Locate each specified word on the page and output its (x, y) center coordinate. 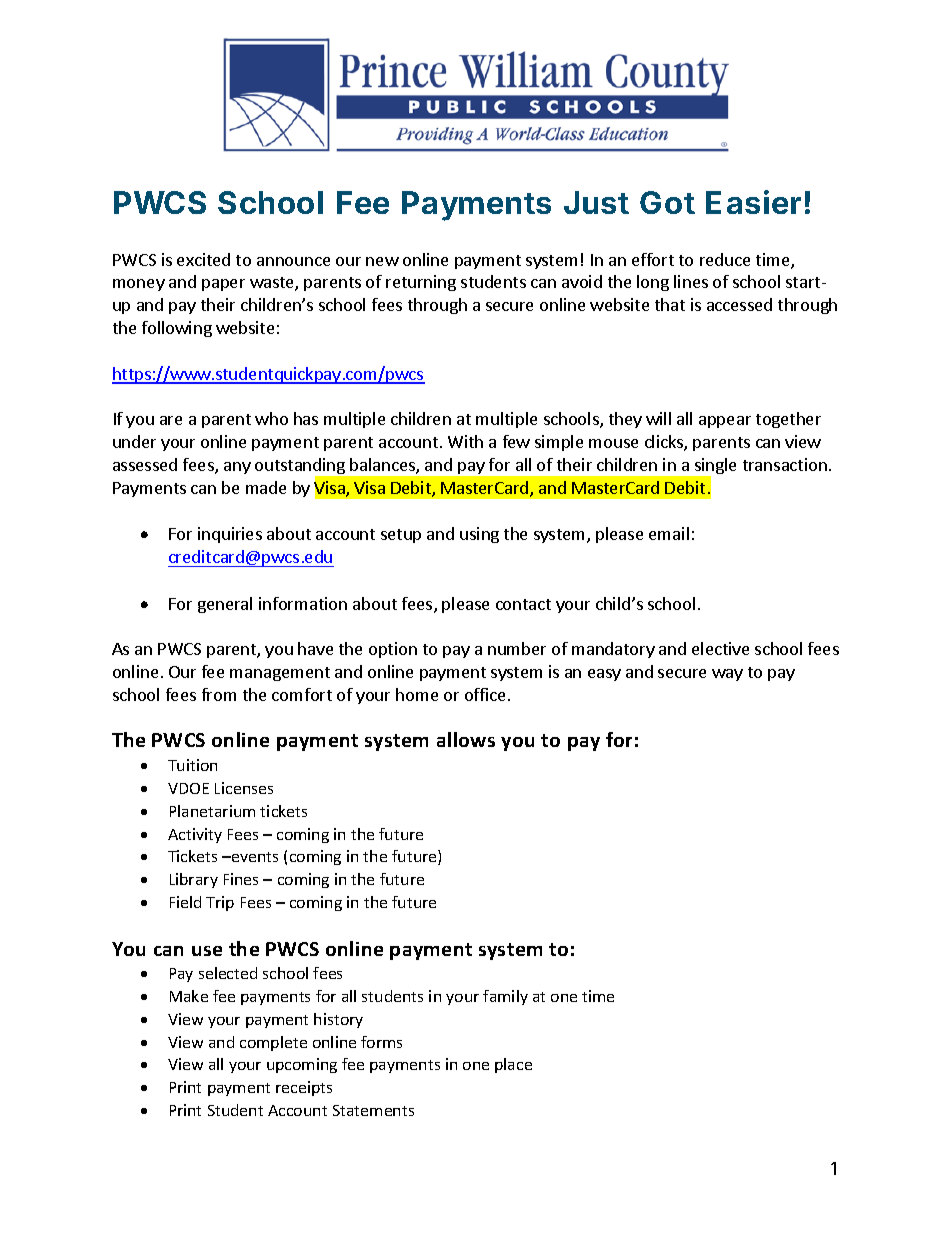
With (465, 441)
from (219, 694)
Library (194, 880)
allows (466, 739)
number (517, 648)
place (513, 1065)
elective (720, 648)
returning (421, 283)
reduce (725, 259)
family (505, 997)
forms (381, 1042)
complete (273, 1043)
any (237, 468)
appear (725, 422)
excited (203, 259)
